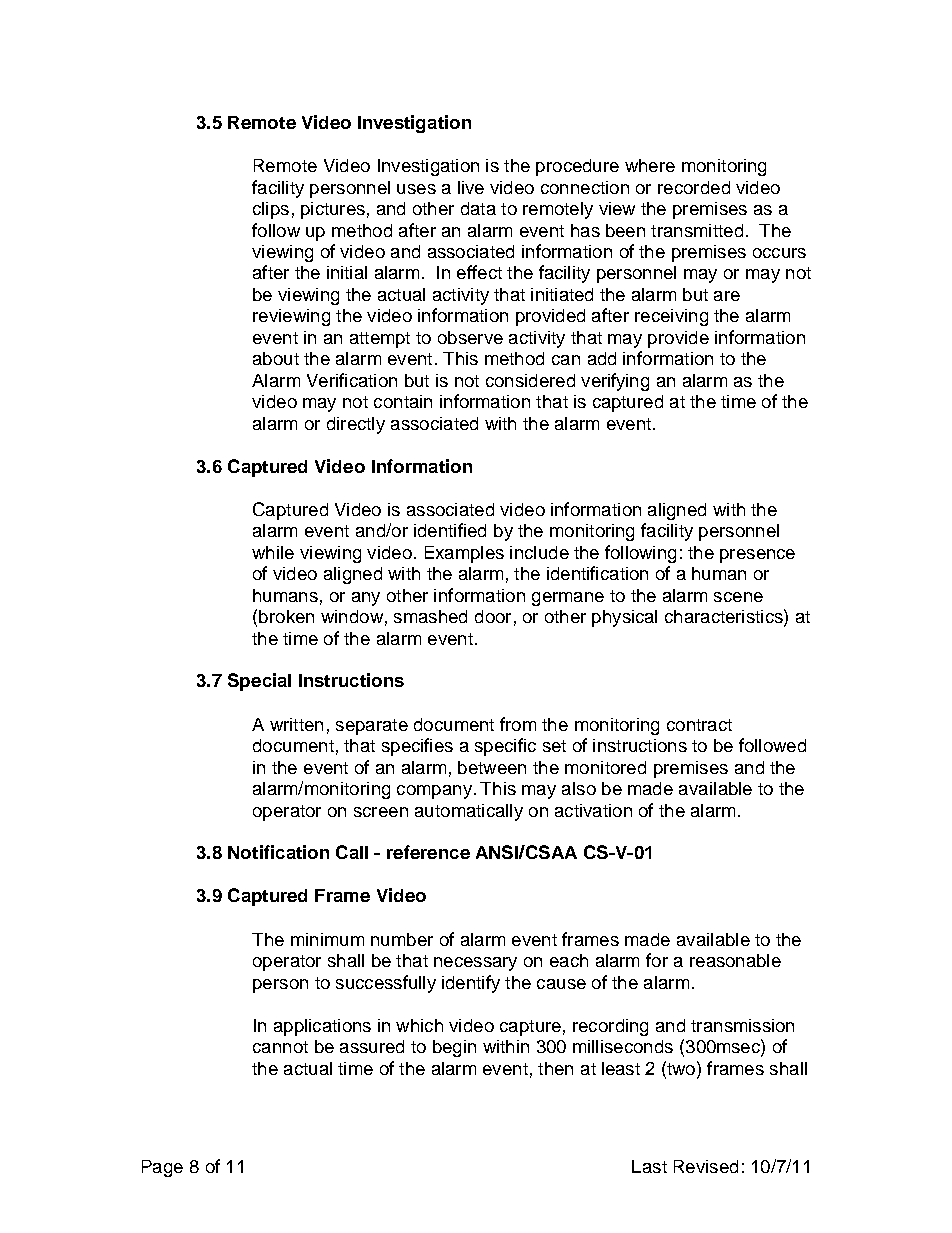  What do you see at coordinates (471, 187) in the page?
I see `live` at bounding box center [471, 187].
